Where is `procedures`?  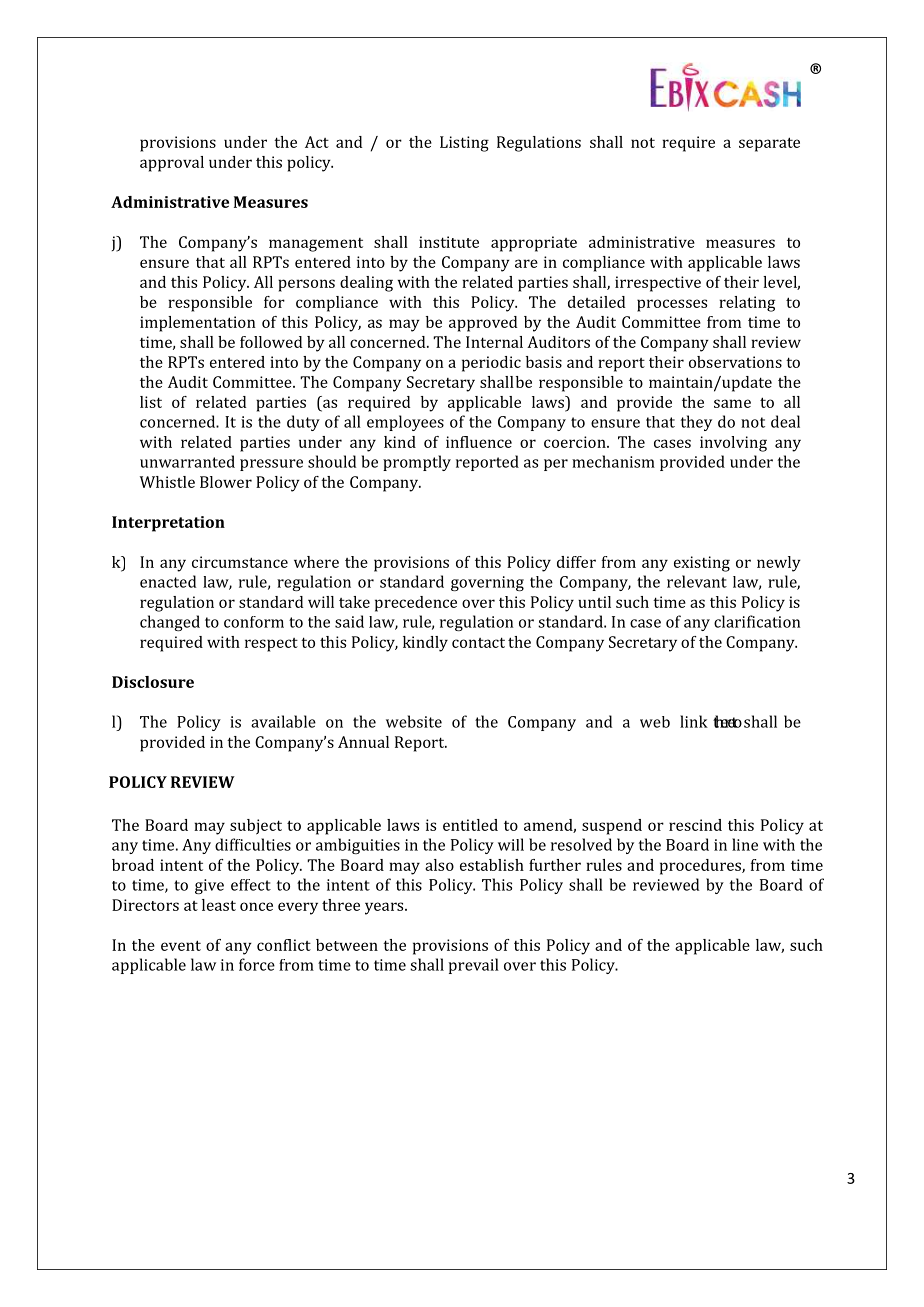
procedures is located at coordinates (701, 867).
